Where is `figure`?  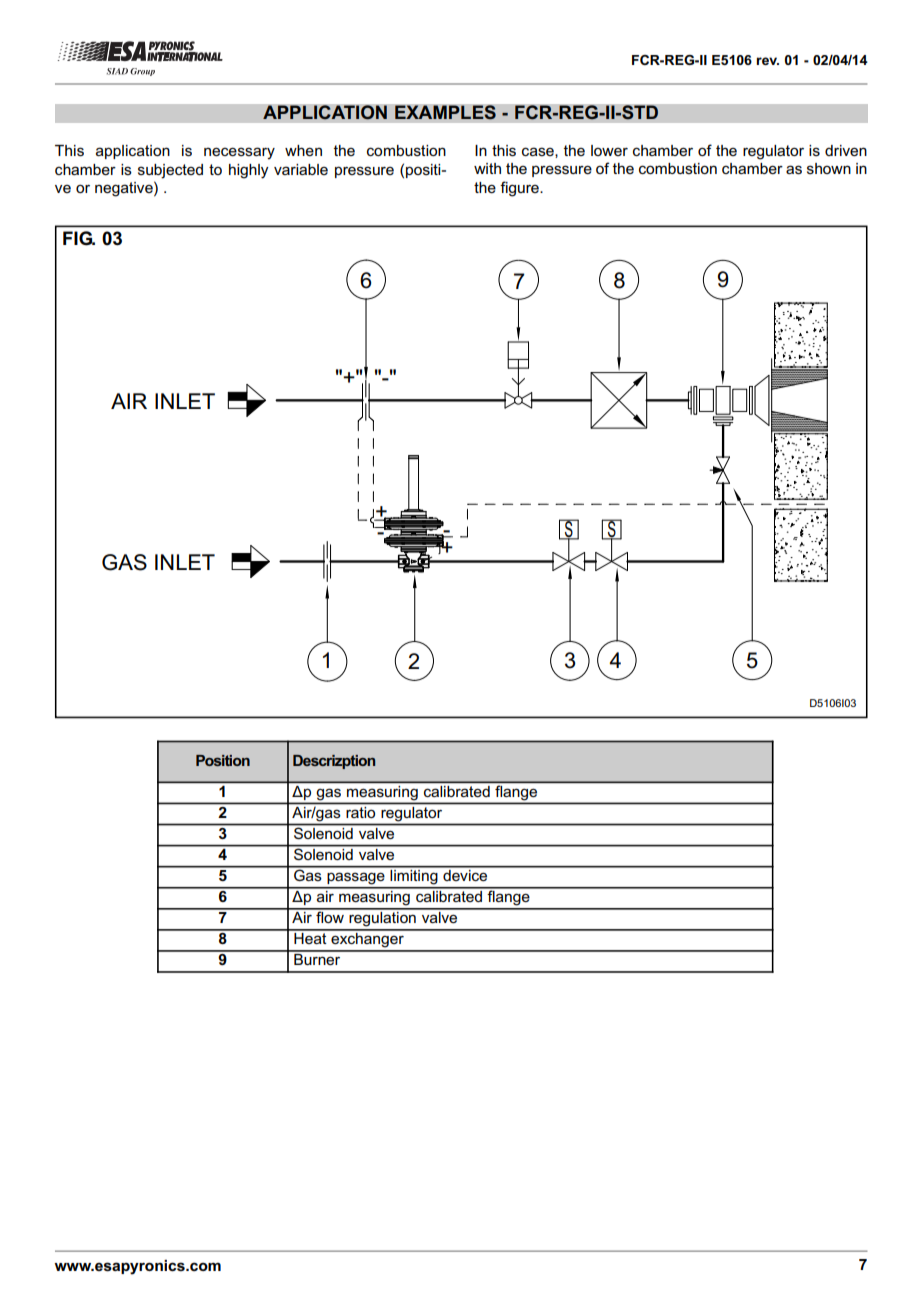 figure is located at coordinates (520, 189).
